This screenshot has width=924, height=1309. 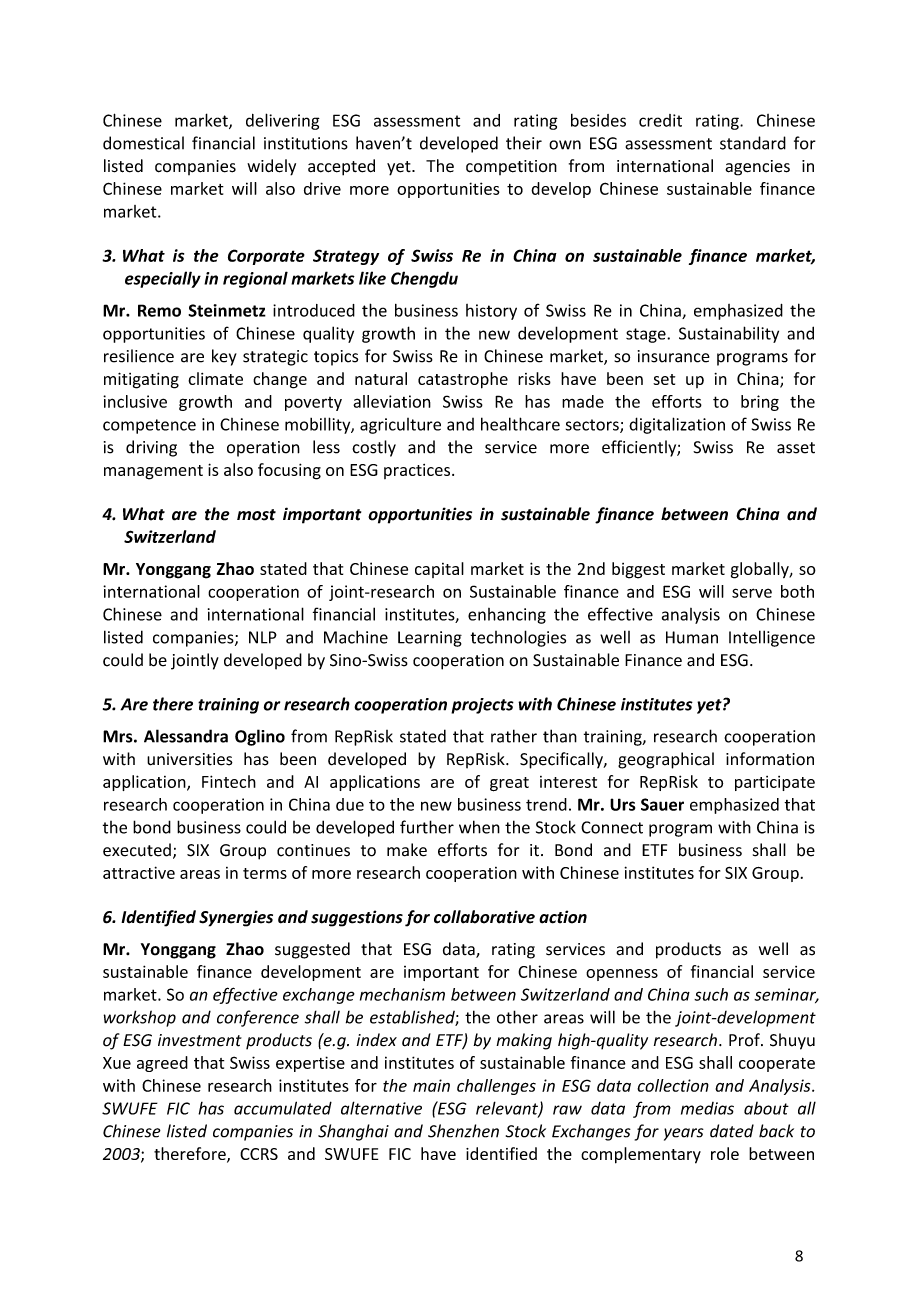 I want to click on Shenzhen, so click(x=463, y=1131).
